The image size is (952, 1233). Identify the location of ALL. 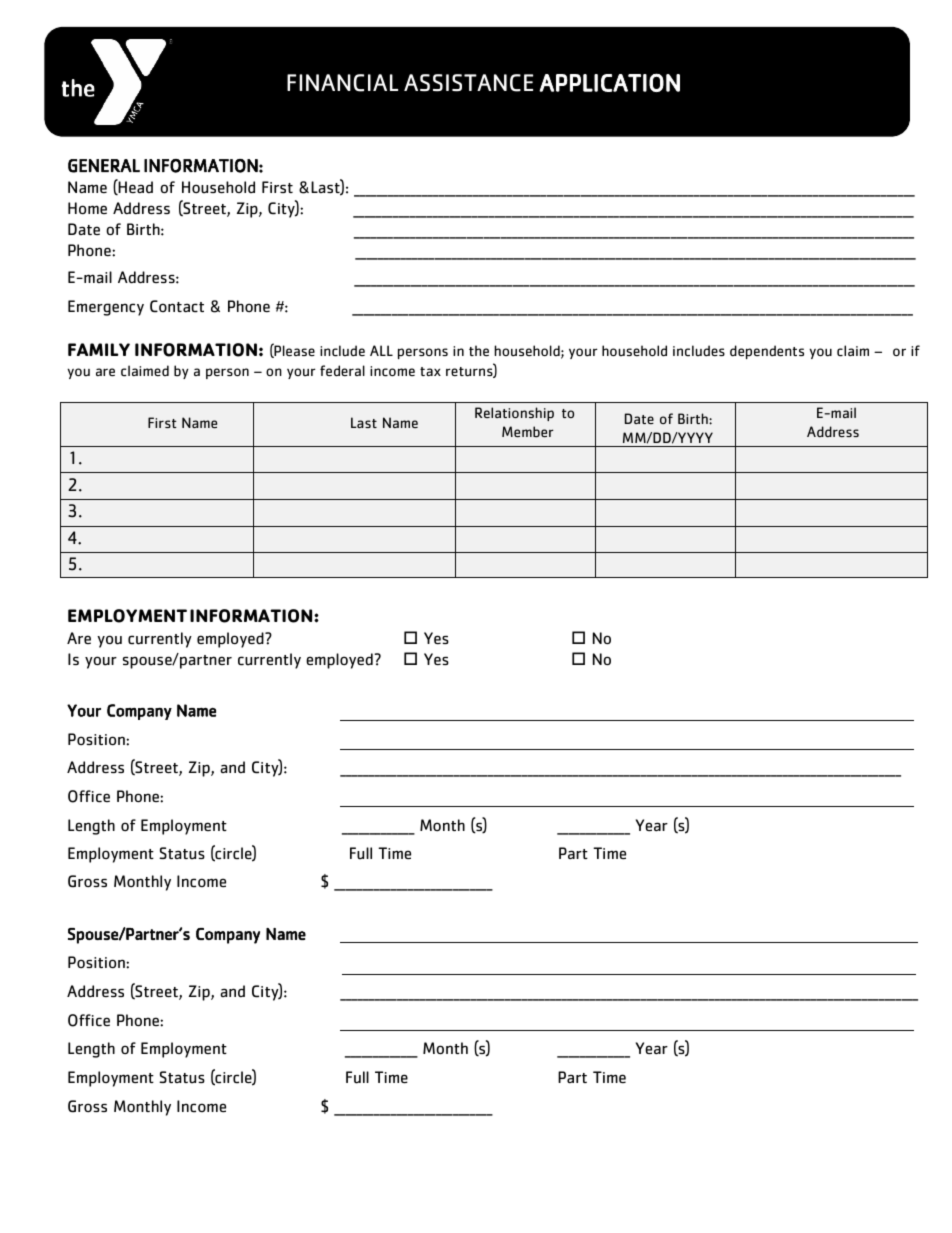
(381, 350).
